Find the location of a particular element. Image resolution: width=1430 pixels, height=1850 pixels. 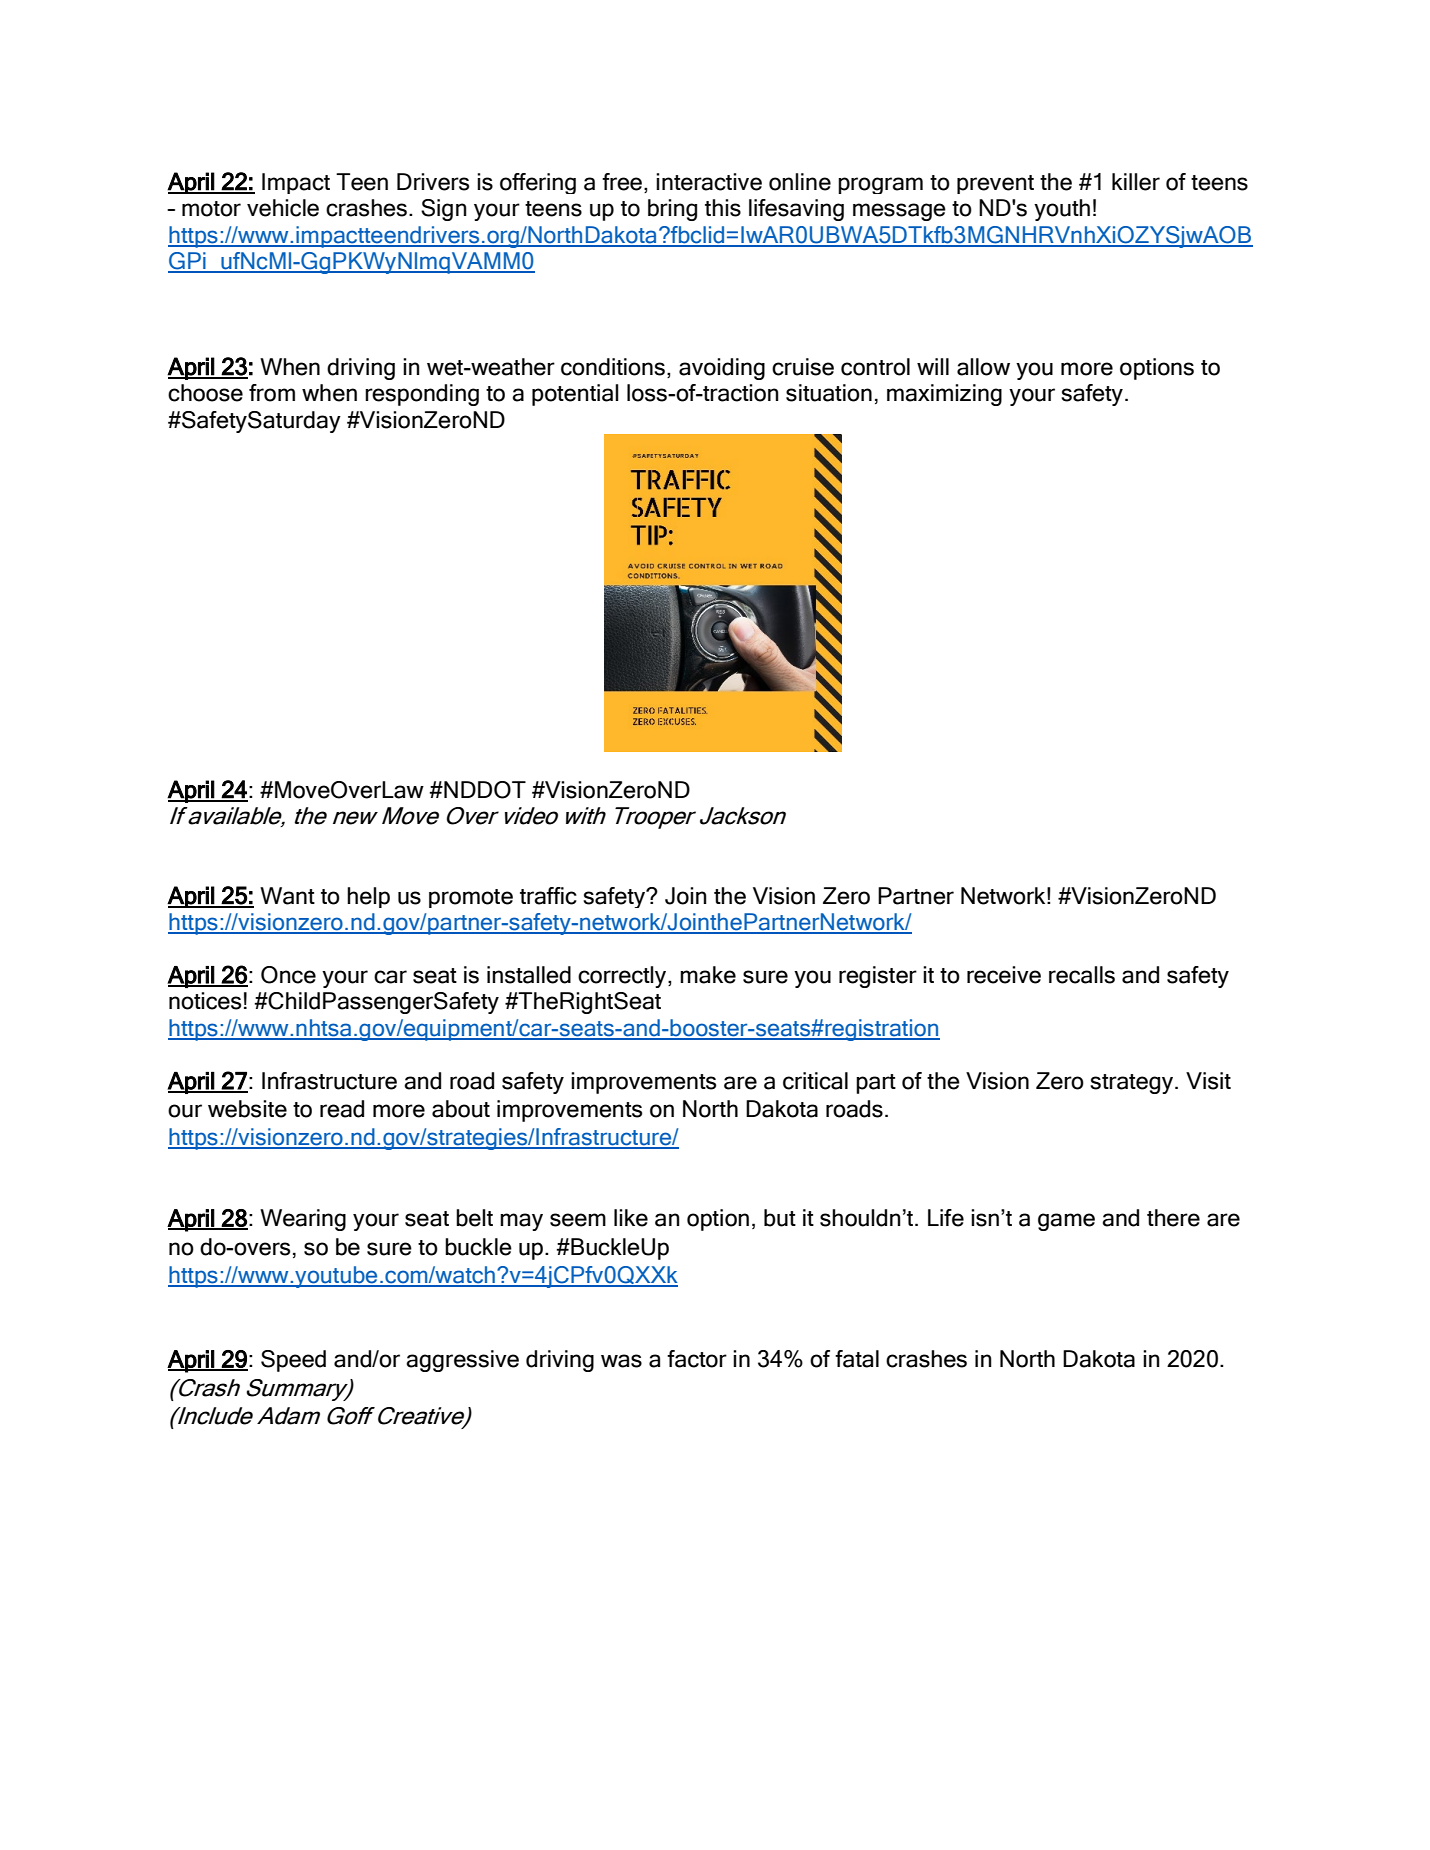

Want is located at coordinates (287, 896).
